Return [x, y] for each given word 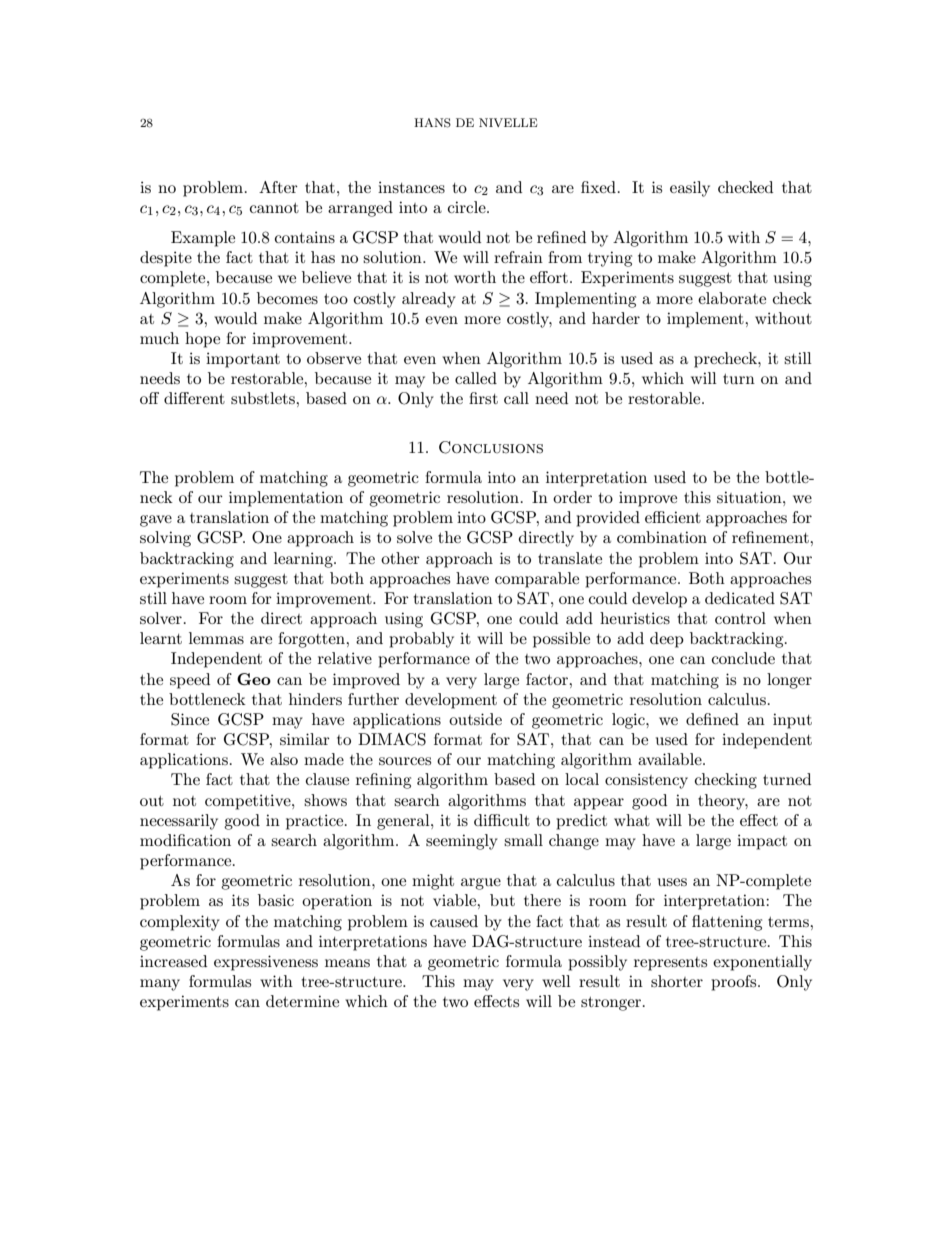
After [278, 187]
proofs [735, 983]
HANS [432, 123]
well [556, 981]
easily [690, 189]
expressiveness [266, 963]
